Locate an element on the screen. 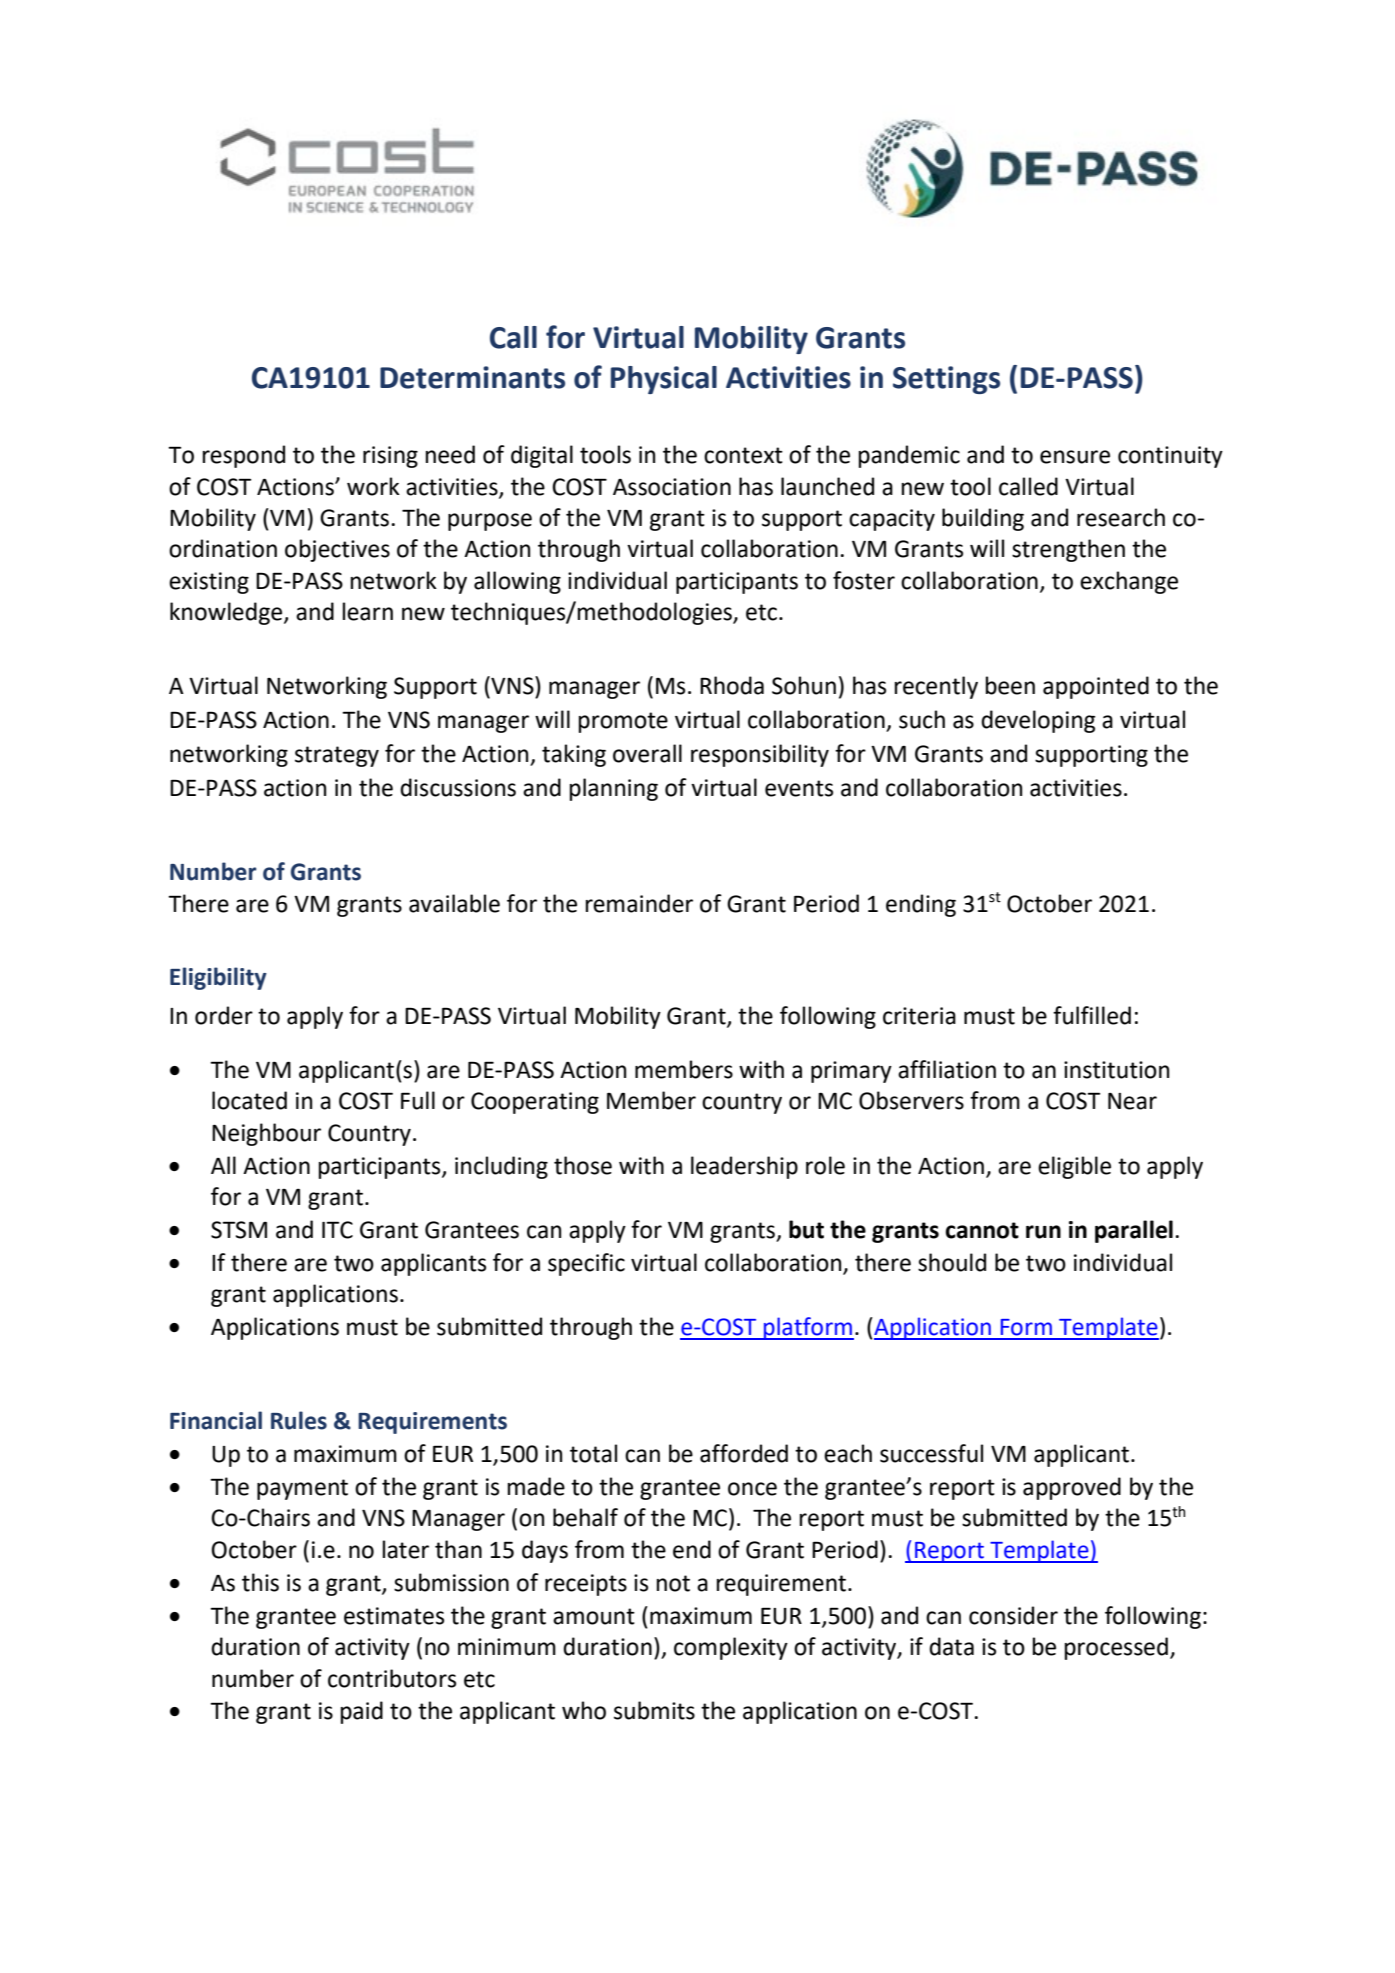 This screenshot has width=1395, height=1973. ensure is located at coordinates (1075, 457).
